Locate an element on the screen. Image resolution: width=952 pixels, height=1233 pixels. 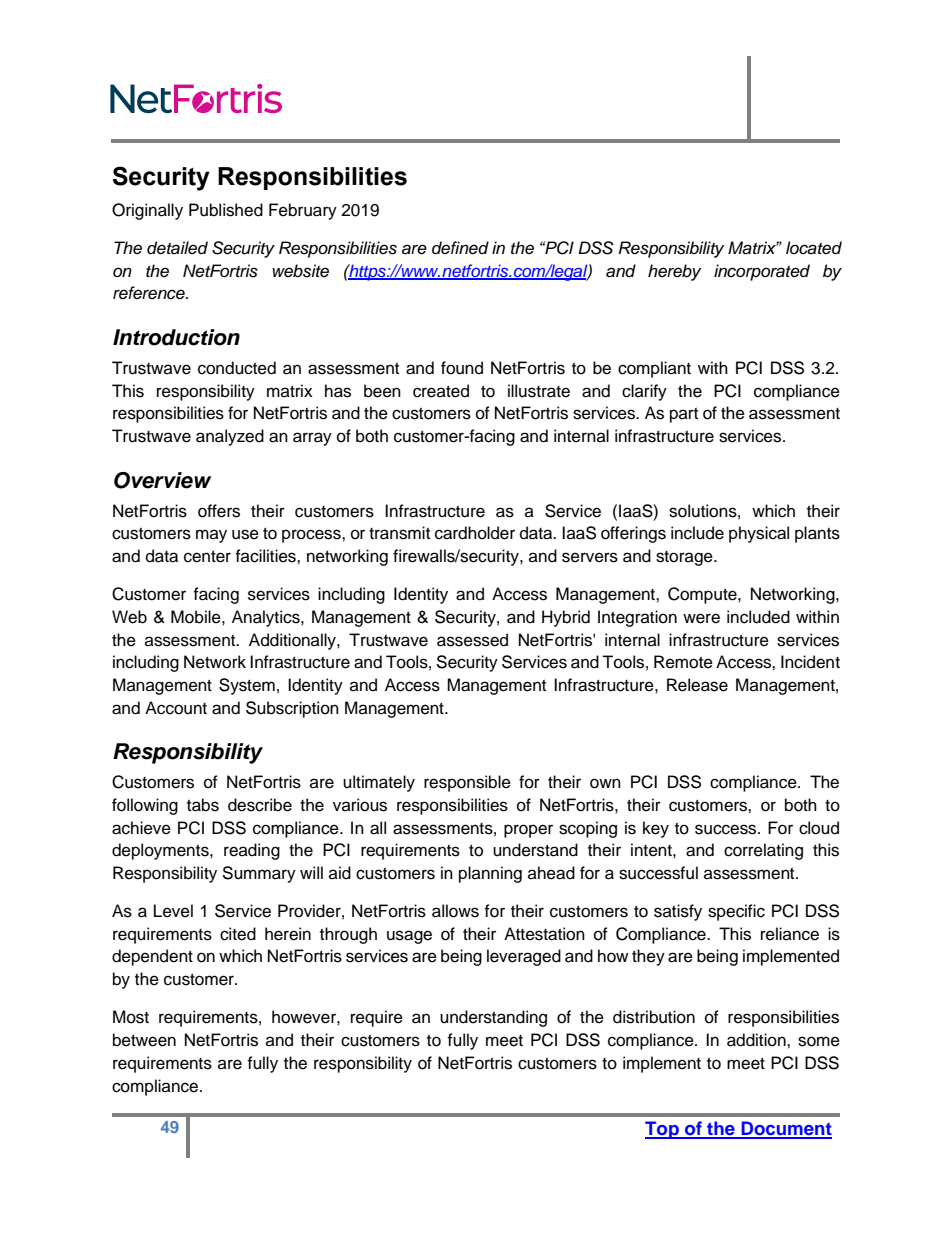
detailed is located at coordinates (177, 248).
